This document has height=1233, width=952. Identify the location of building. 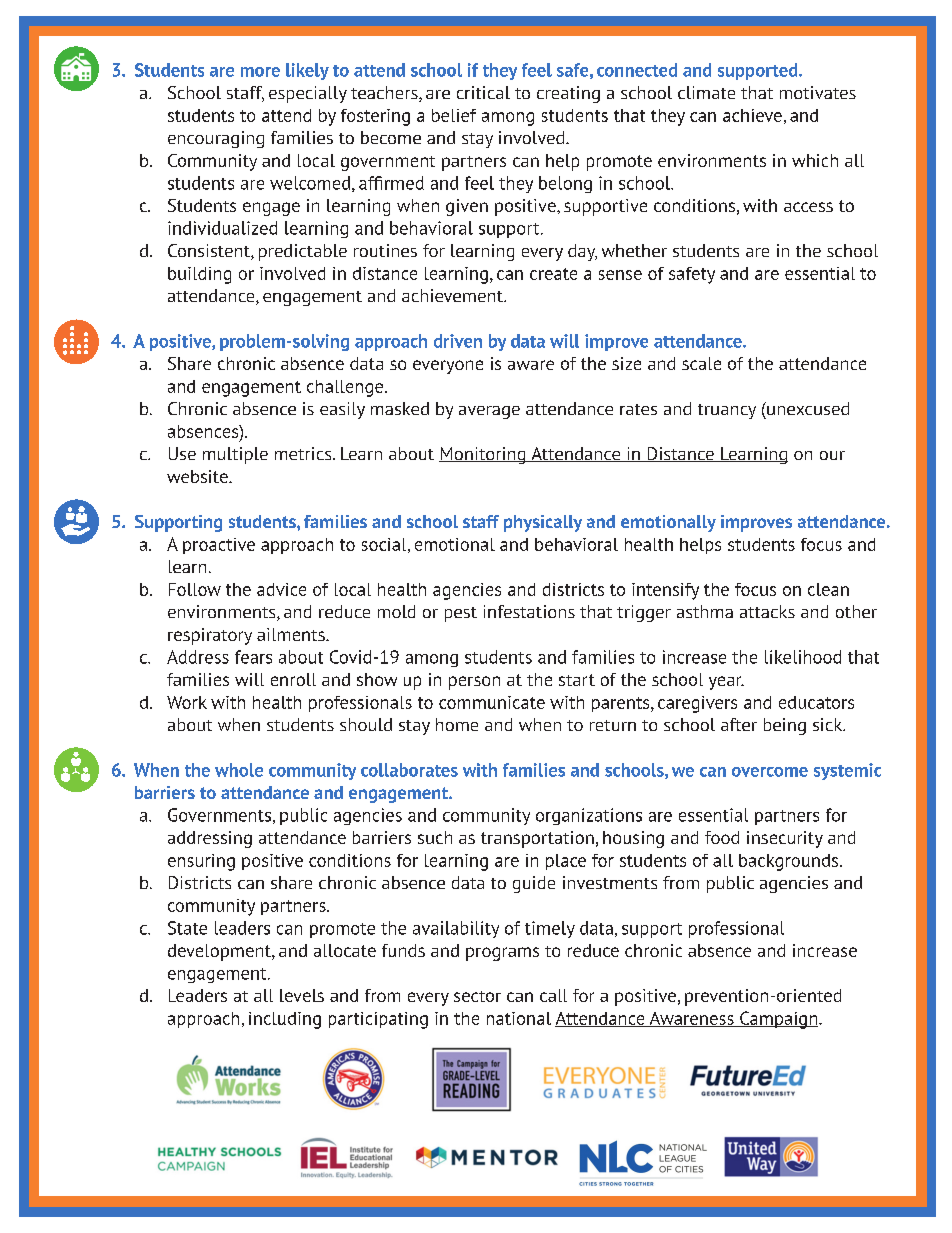
(199, 275).
